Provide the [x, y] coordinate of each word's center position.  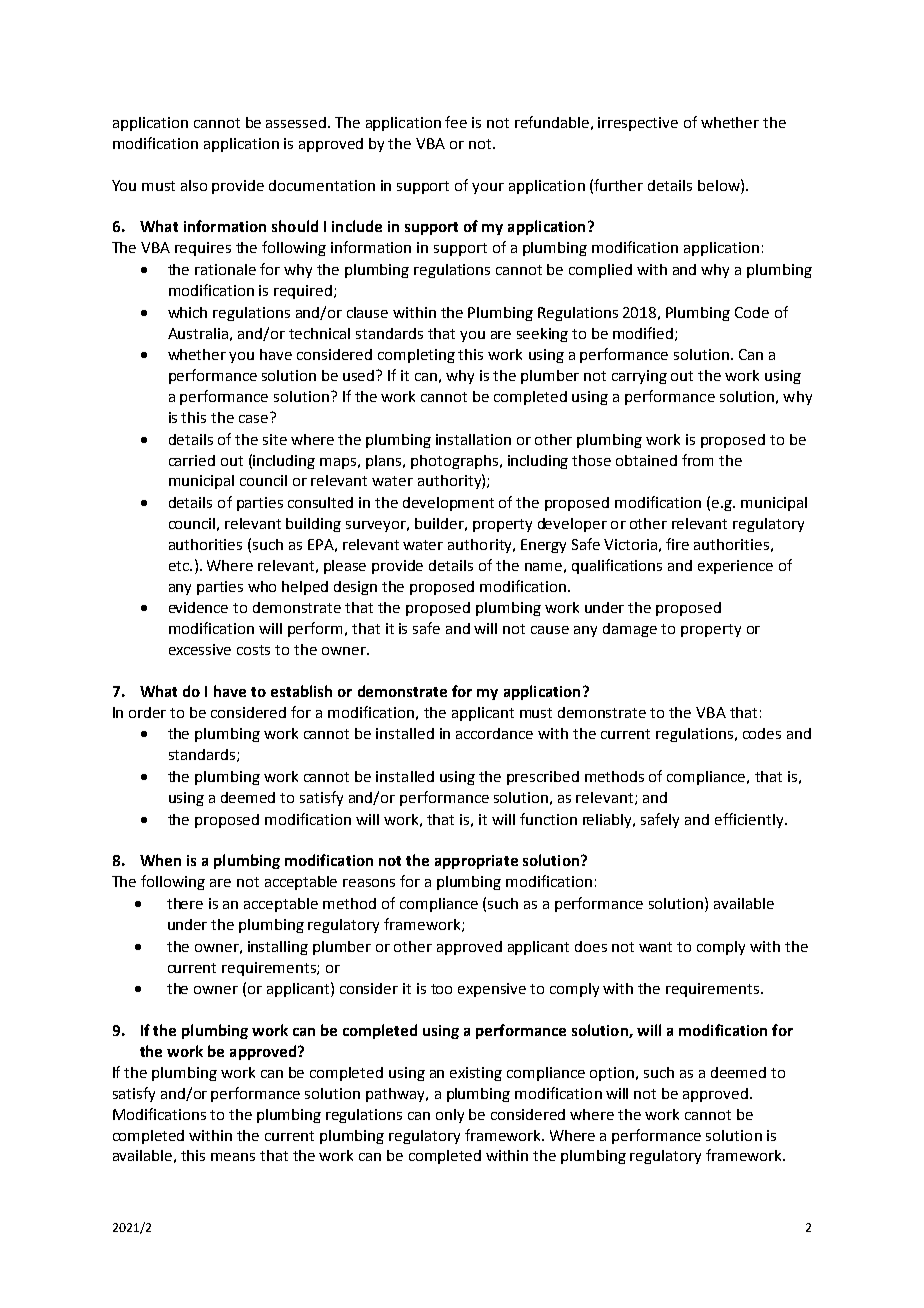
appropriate [476, 862]
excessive [200, 649]
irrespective [638, 124]
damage [630, 630]
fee [456, 122]
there [185, 903]
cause [550, 630]
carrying [639, 377]
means [233, 1157]
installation [473, 439]
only [450, 1116]
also [194, 185]
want [655, 947]
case [255, 417]
